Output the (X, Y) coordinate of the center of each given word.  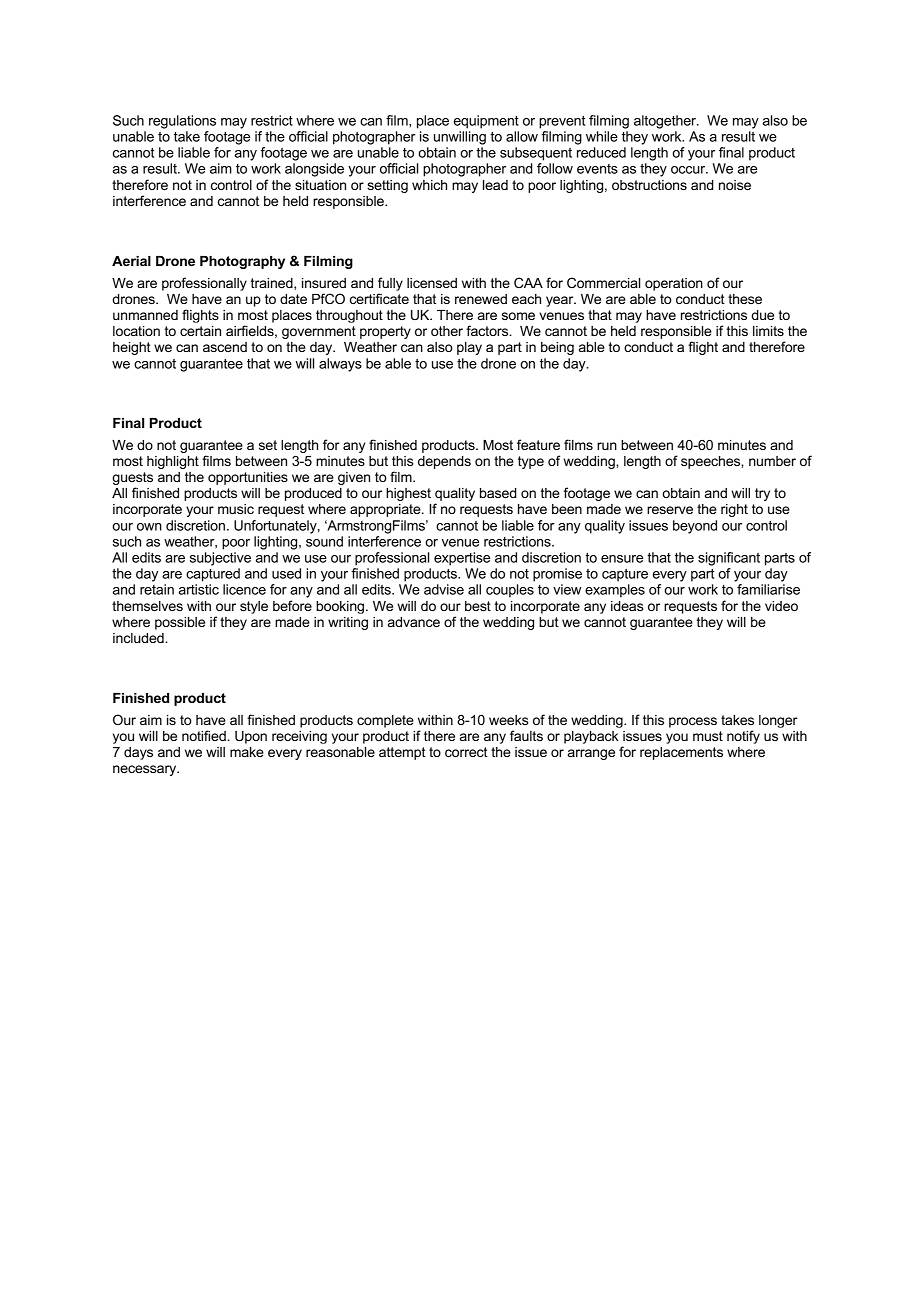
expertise (462, 559)
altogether (666, 122)
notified (205, 735)
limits (768, 331)
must (708, 736)
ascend (225, 347)
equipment (486, 122)
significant (729, 559)
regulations (182, 122)
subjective (220, 559)
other (447, 331)
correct (466, 752)
